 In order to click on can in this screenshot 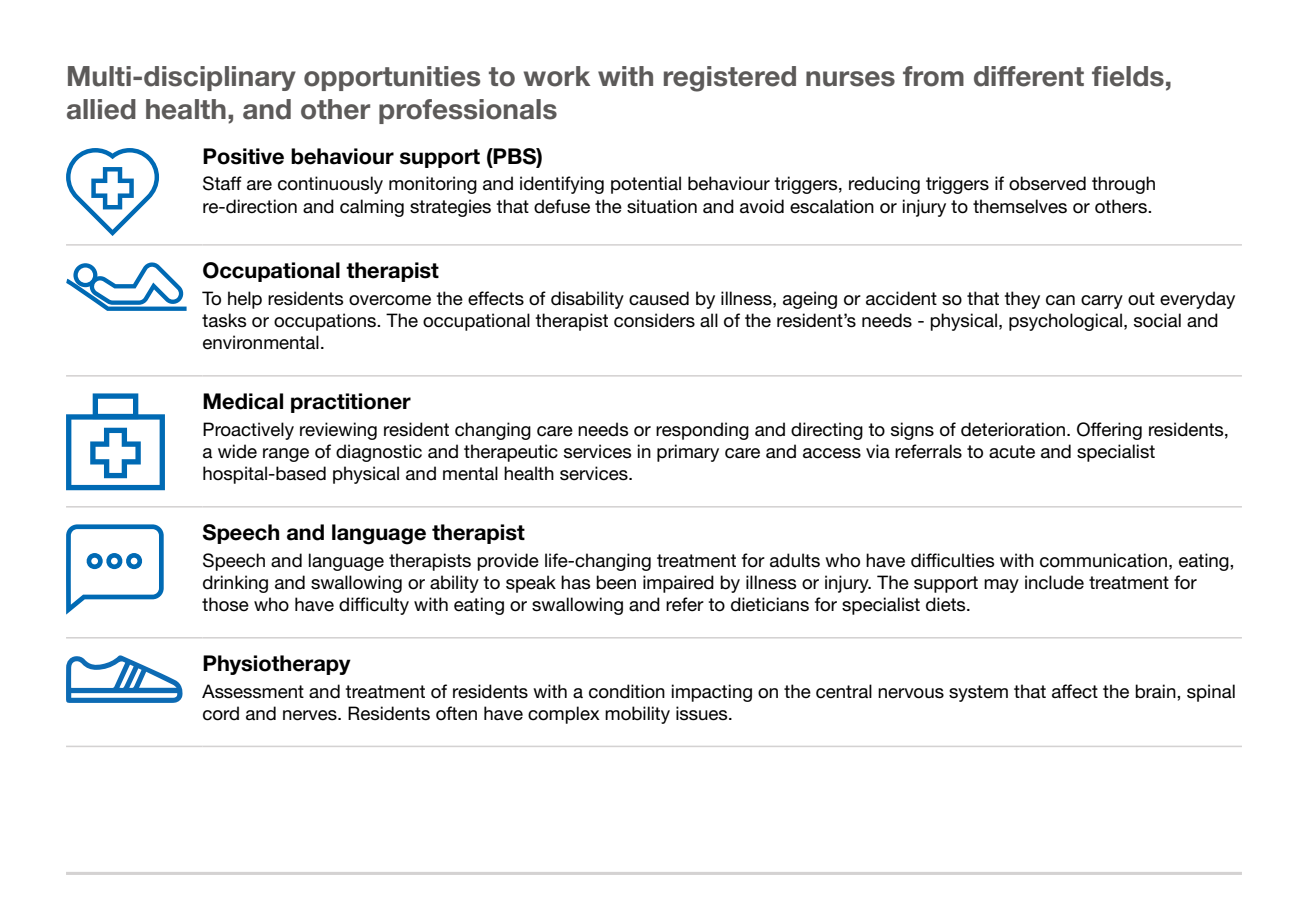, I will do `click(1060, 300)`.
